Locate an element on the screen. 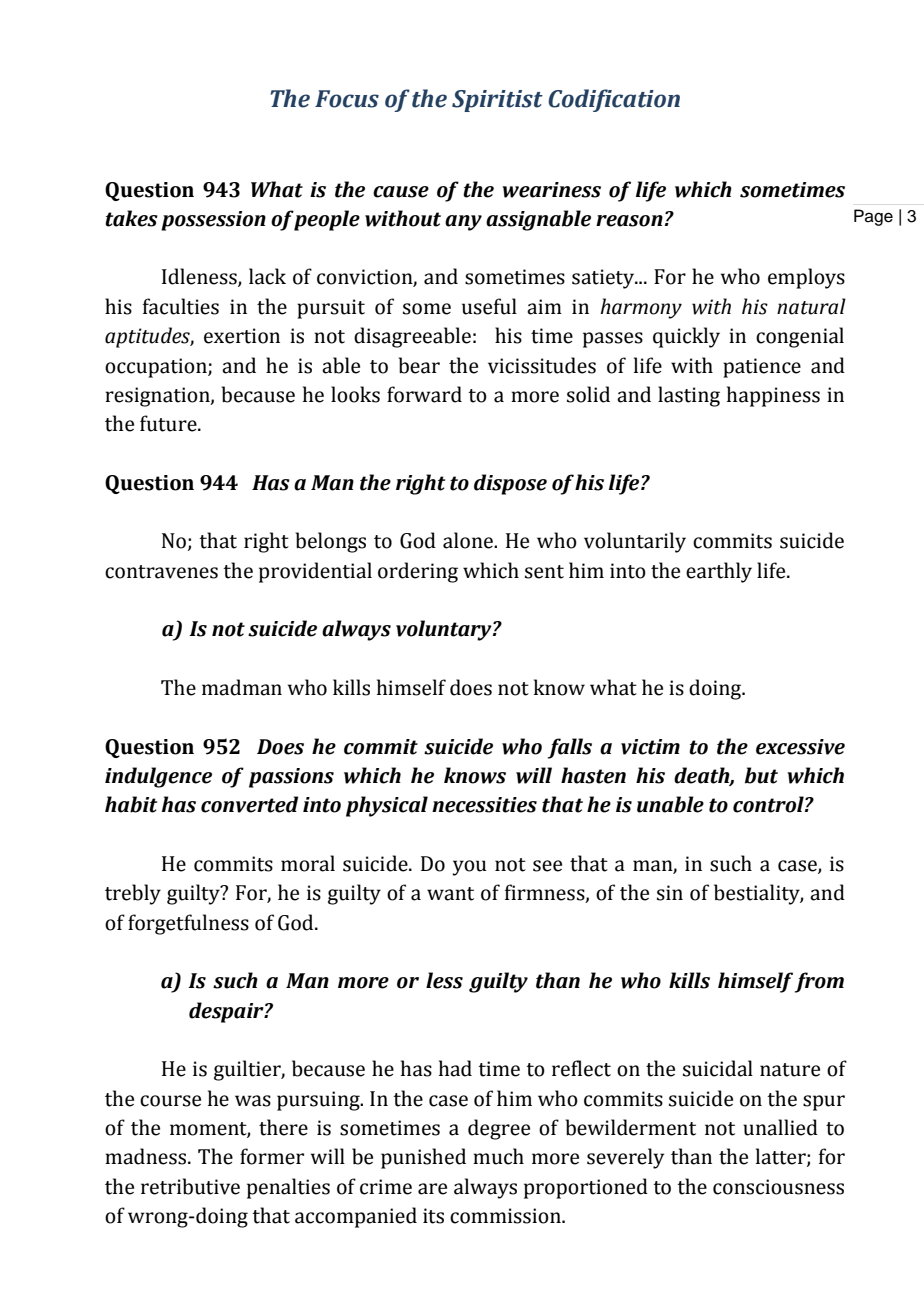 This screenshot has width=924, height=1308. forgetfulness is located at coordinates (188, 924).
